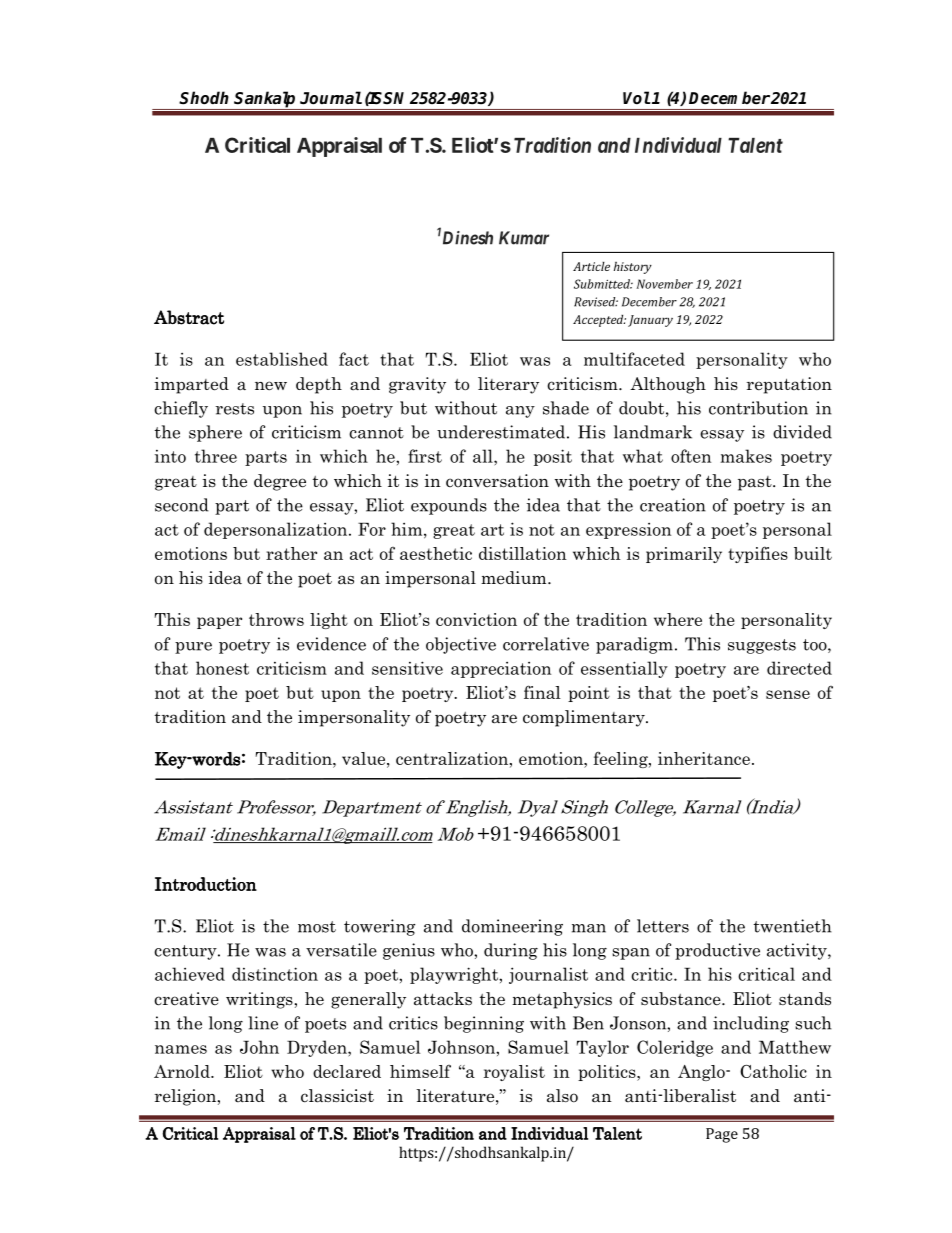  Describe the element at coordinates (183, 1071) in the screenshot. I see `Arnold` at that location.
